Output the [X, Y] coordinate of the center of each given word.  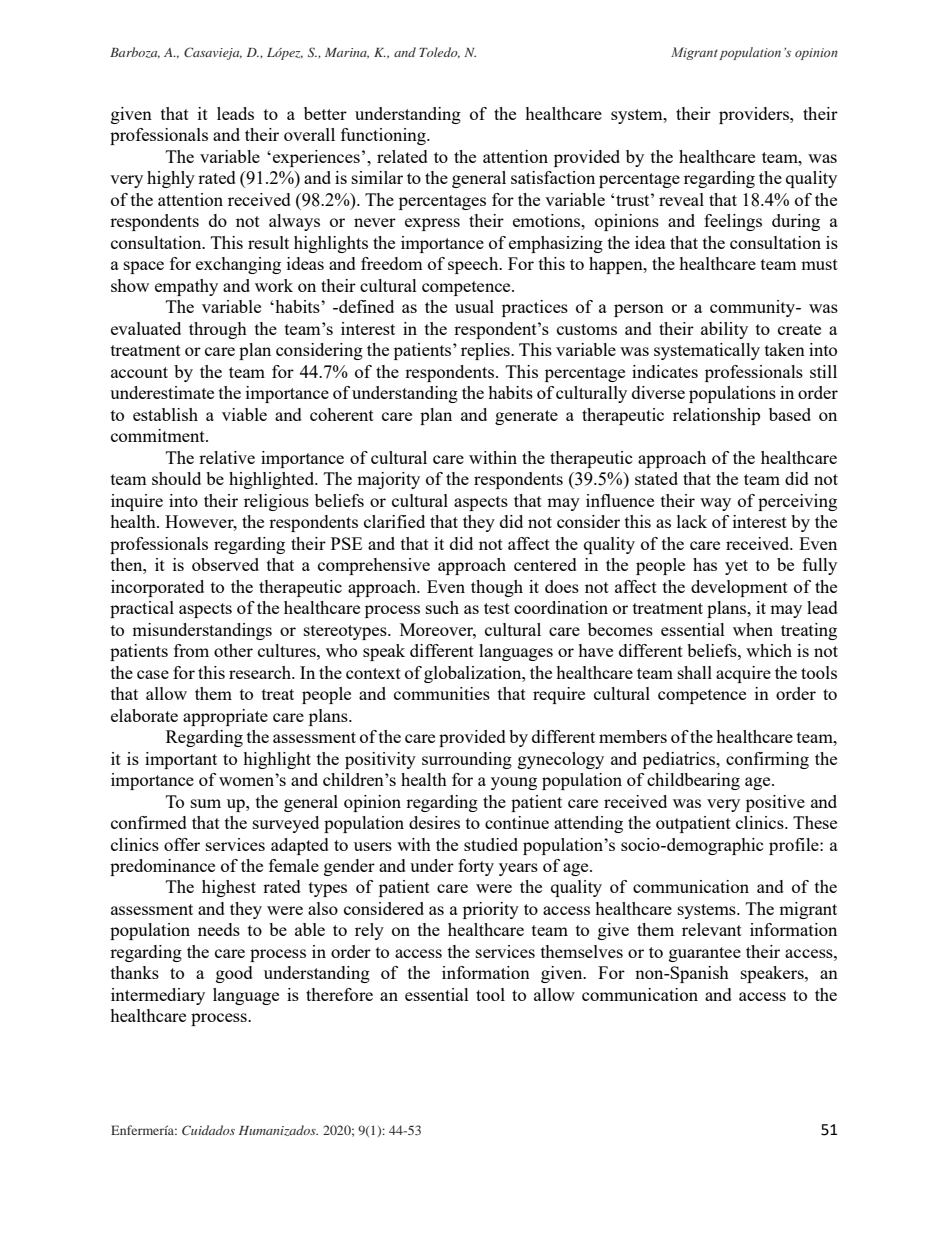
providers [755, 115]
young [514, 783]
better [325, 113]
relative [227, 457]
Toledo [439, 52]
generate [526, 417]
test [497, 608]
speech [474, 265]
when [753, 629]
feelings [733, 222]
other [233, 650]
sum [206, 803]
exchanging [238, 265]
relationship [716, 416]
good [234, 974]
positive [775, 803]
